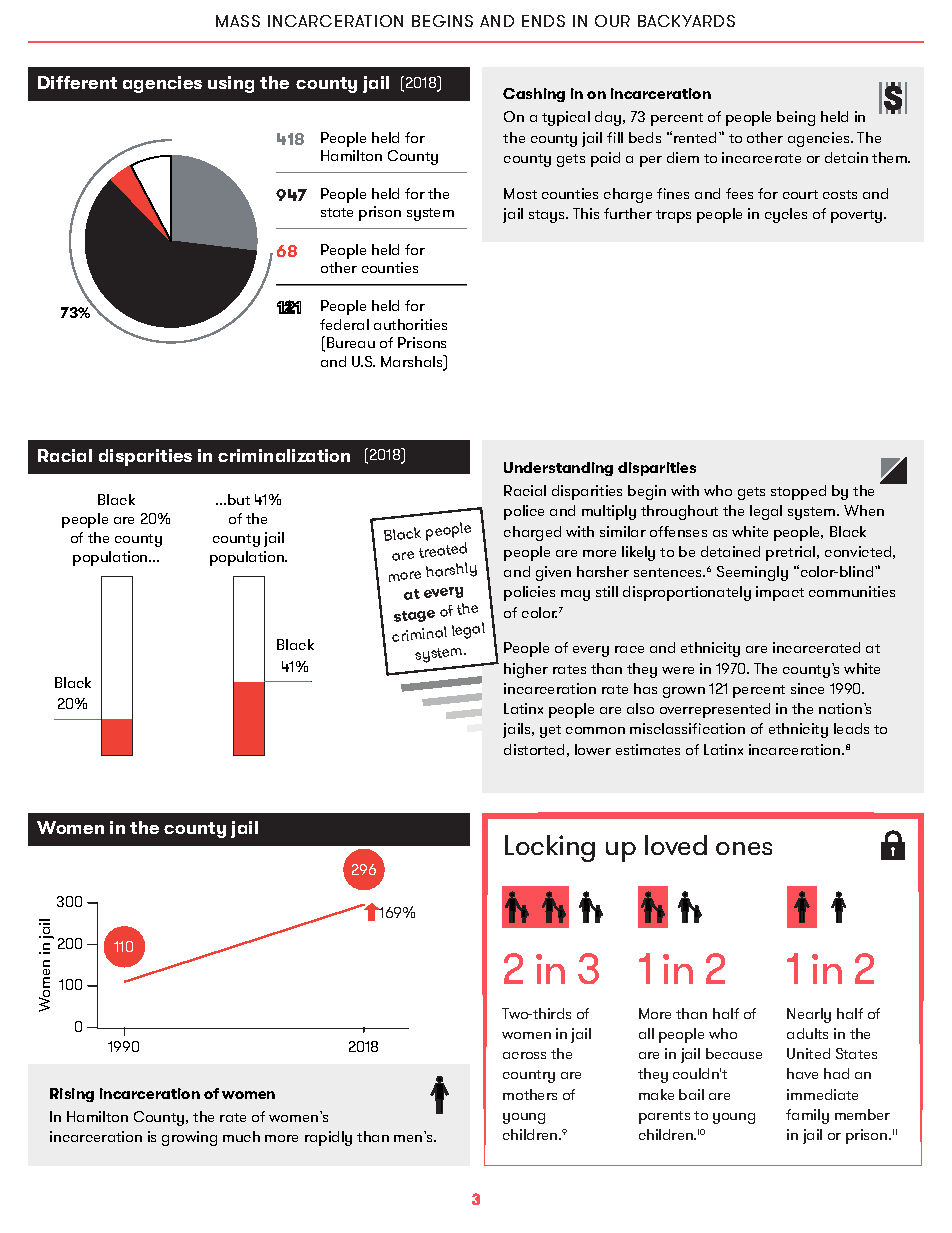 This screenshot has height=1233, width=952. What do you see at coordinates (796, 118) in the screenshot?
I see `being` at bounding box center [796, 118].
